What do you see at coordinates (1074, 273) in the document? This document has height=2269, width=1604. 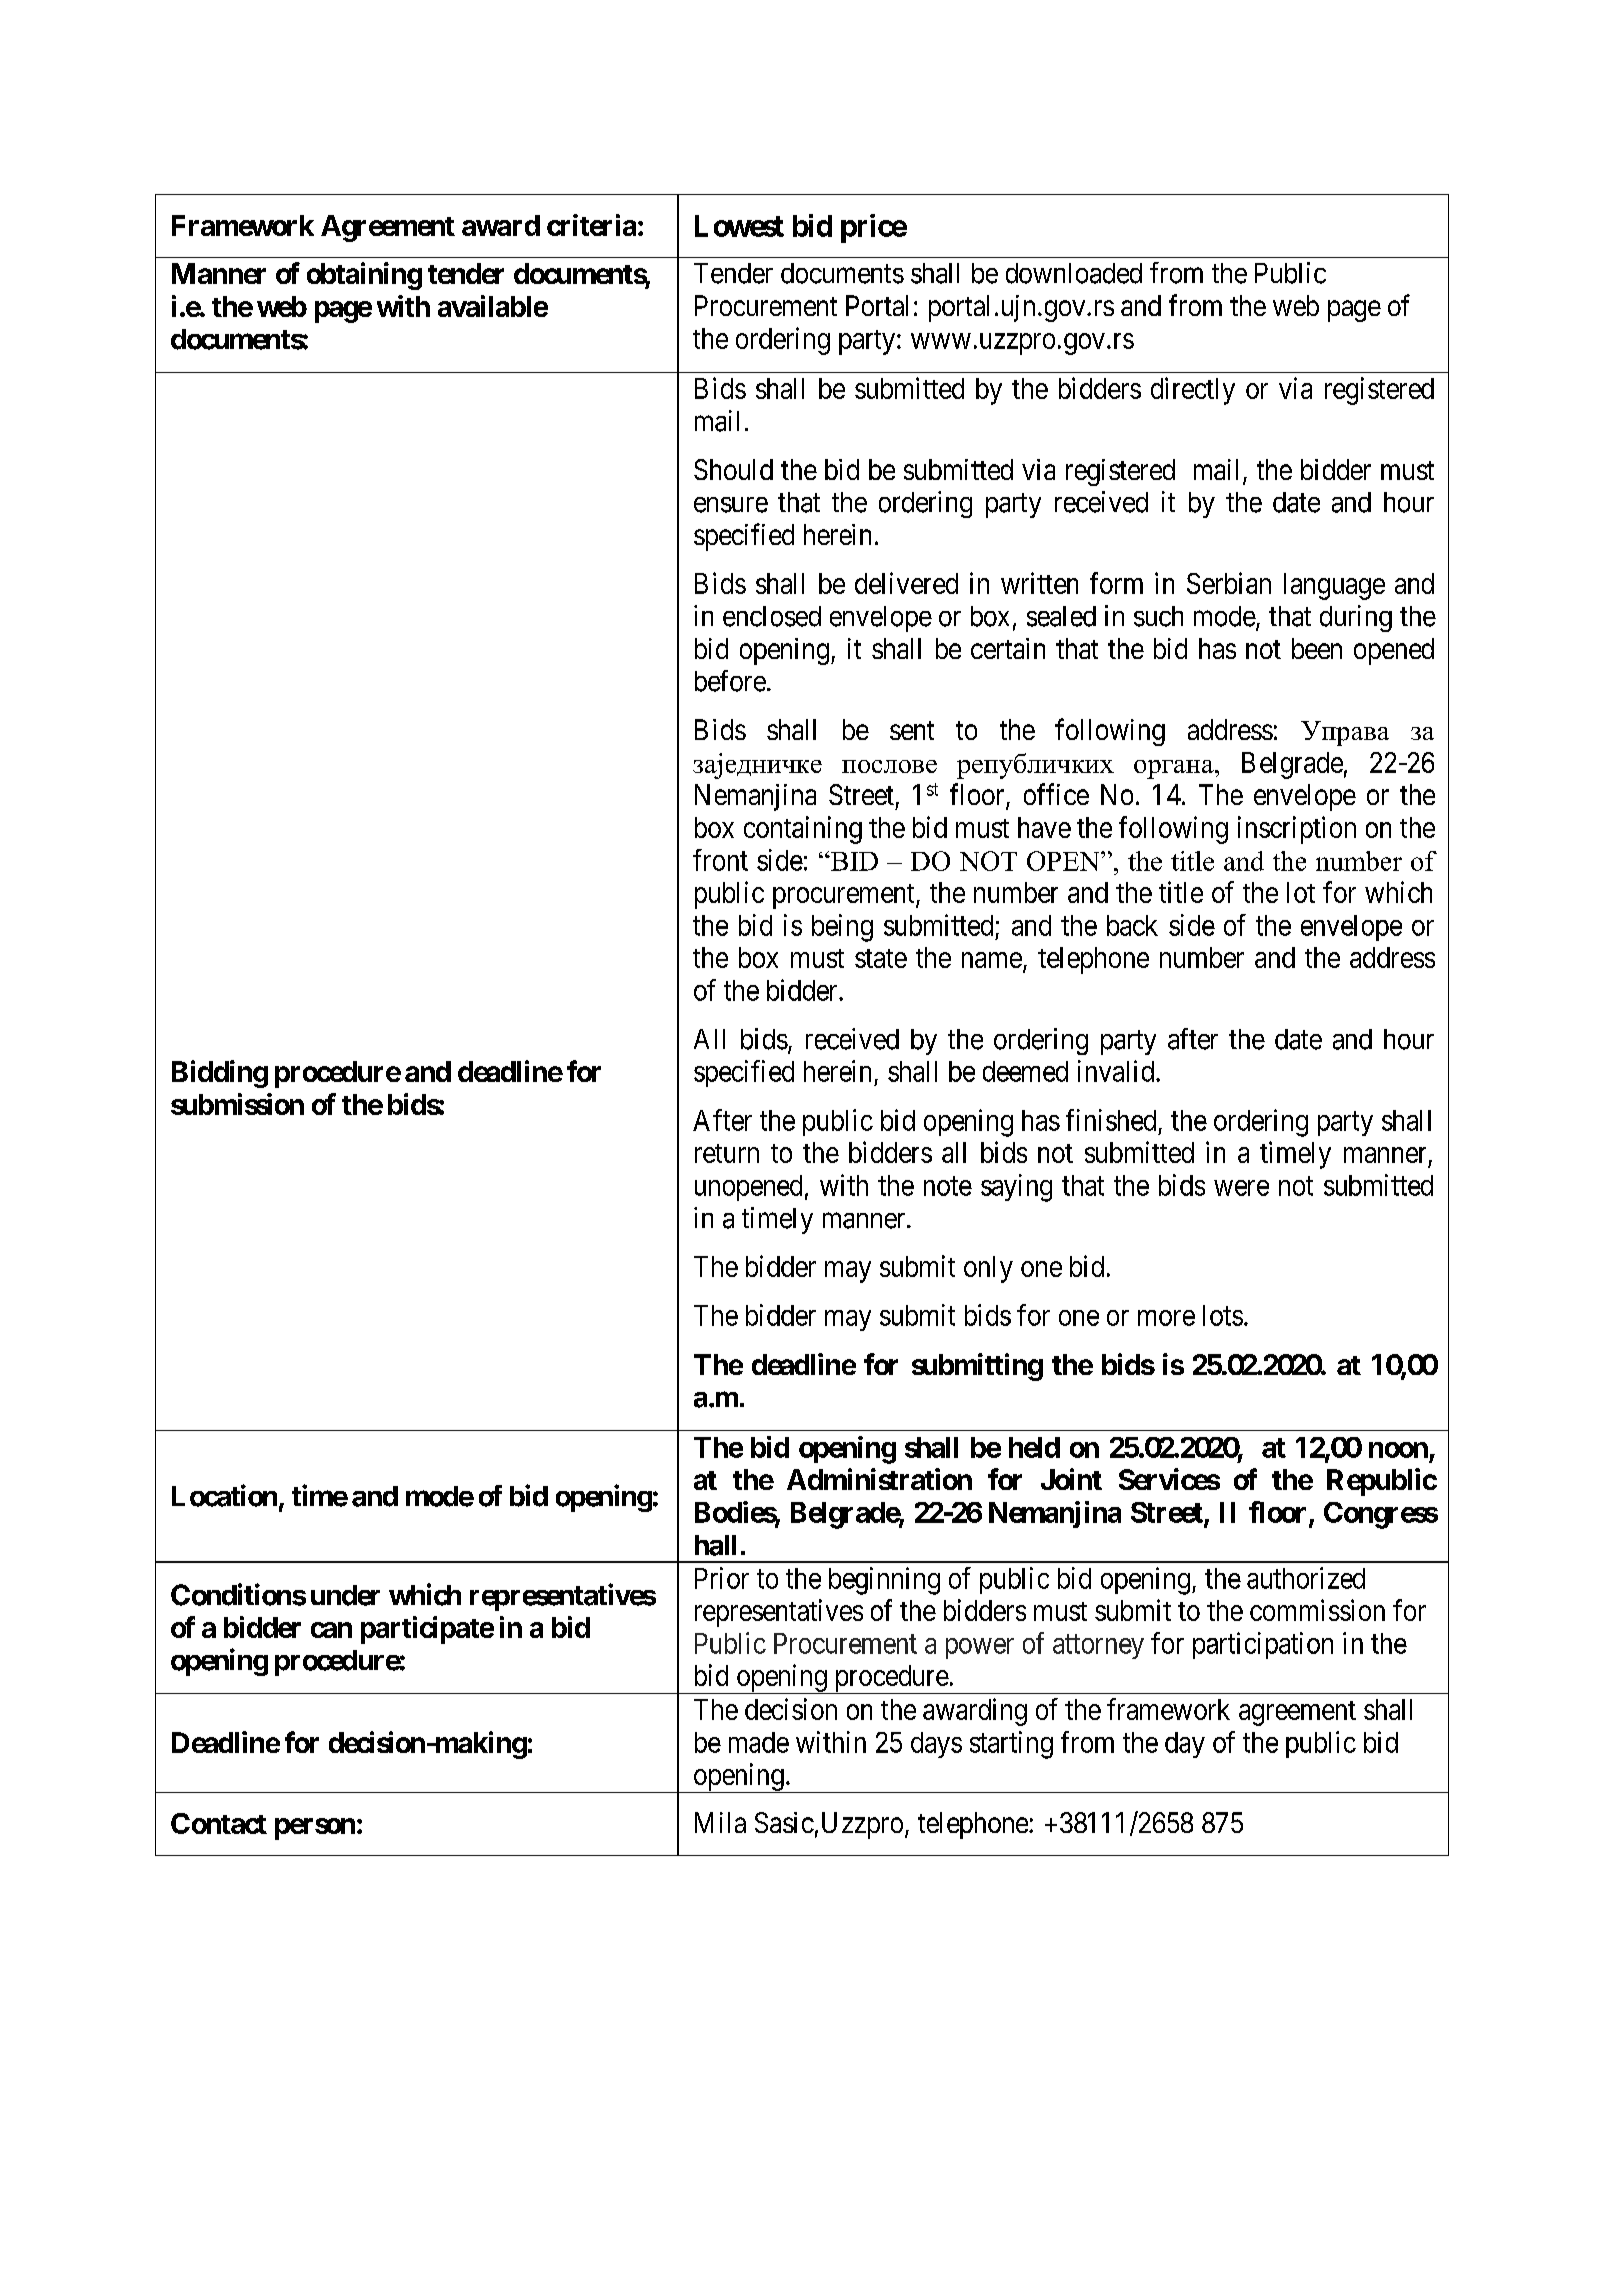 I see `downloaded` at bounding box center [1074, 273].
